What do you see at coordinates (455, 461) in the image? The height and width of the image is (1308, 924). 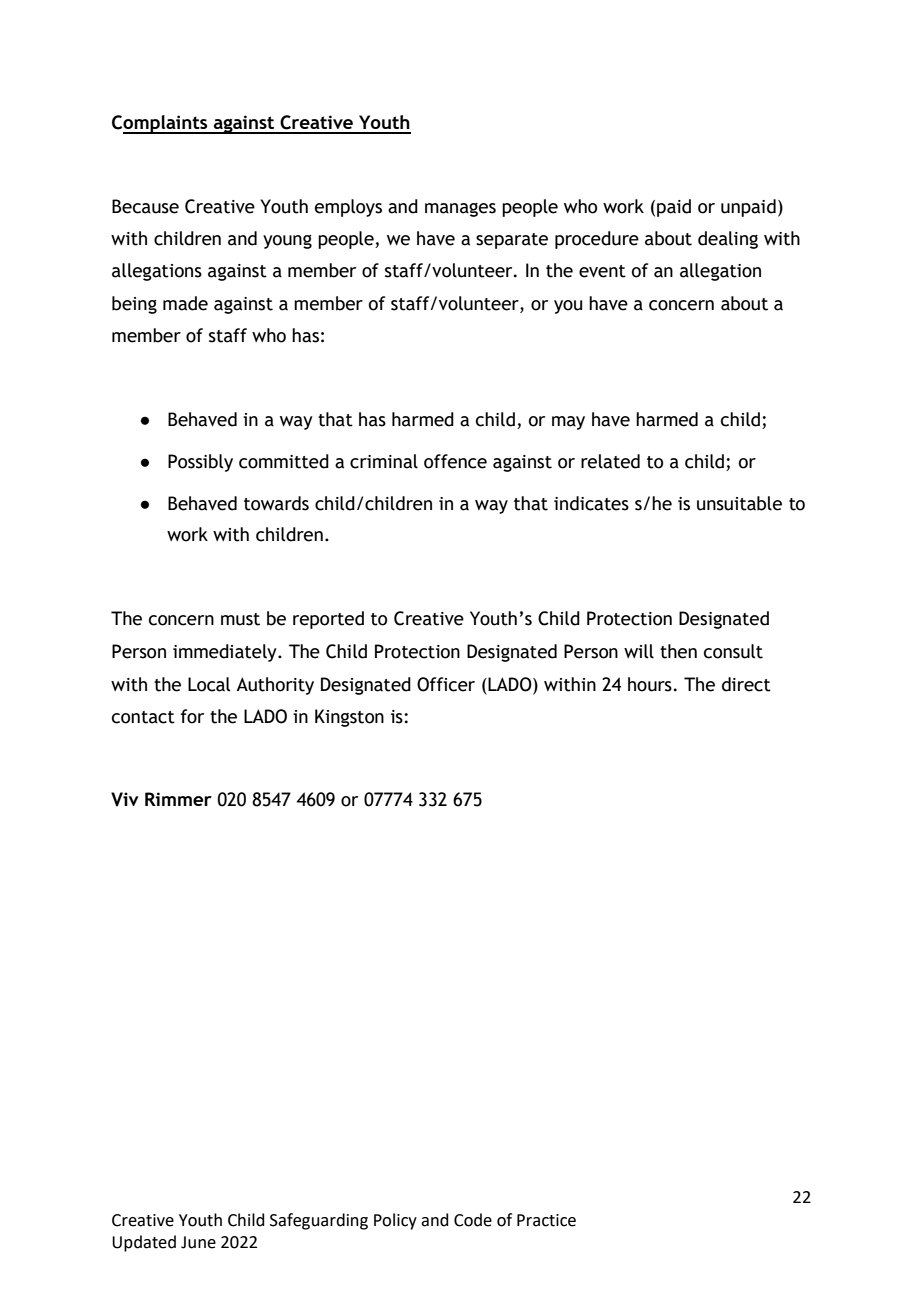 I see `offence` at bounding box center [455, 461].
